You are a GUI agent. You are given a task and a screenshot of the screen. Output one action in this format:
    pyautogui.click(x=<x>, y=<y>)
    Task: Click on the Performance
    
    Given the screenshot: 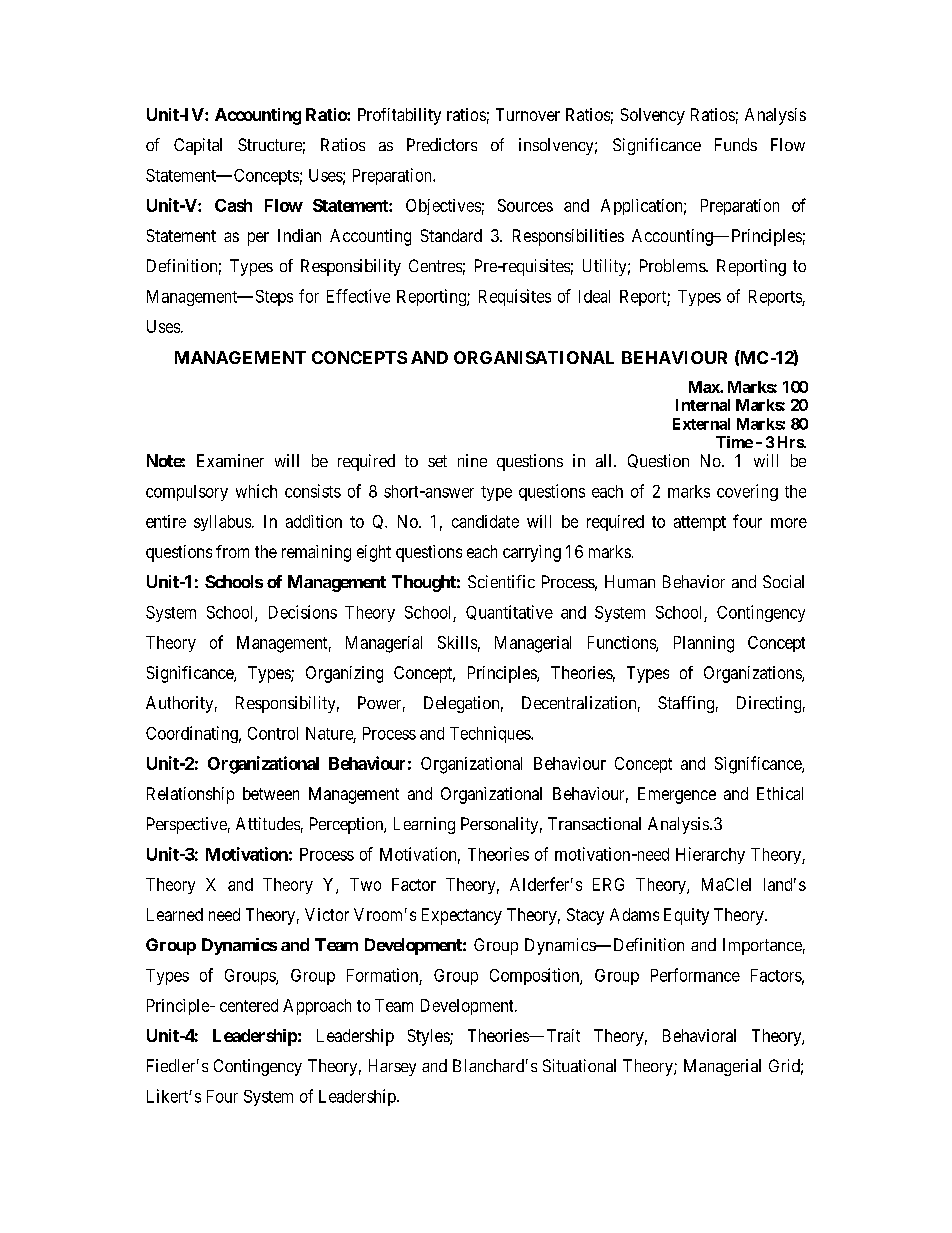 What is the action you would take?
    pyautogui.click(x=695, y=975)
